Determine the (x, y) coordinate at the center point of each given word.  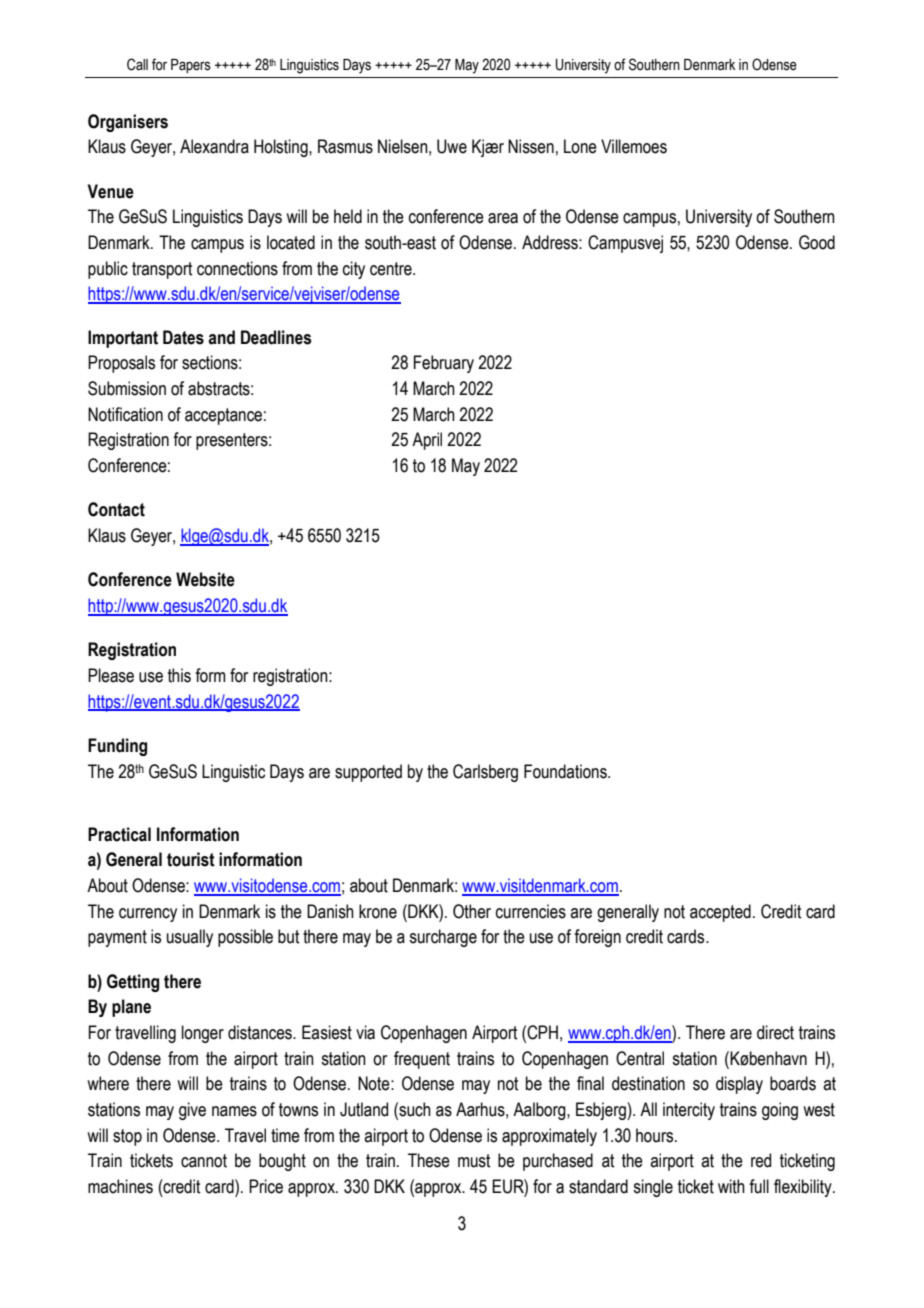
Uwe (452, 146)
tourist (191, 859)
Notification (125, 414)
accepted (720, 913)
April (427, 441)
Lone (580, 146)
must (474, 1161)
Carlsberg (485, 773)
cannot (204, 1161)
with (731, 1186)
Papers (191, 66)
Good (817, 242)
